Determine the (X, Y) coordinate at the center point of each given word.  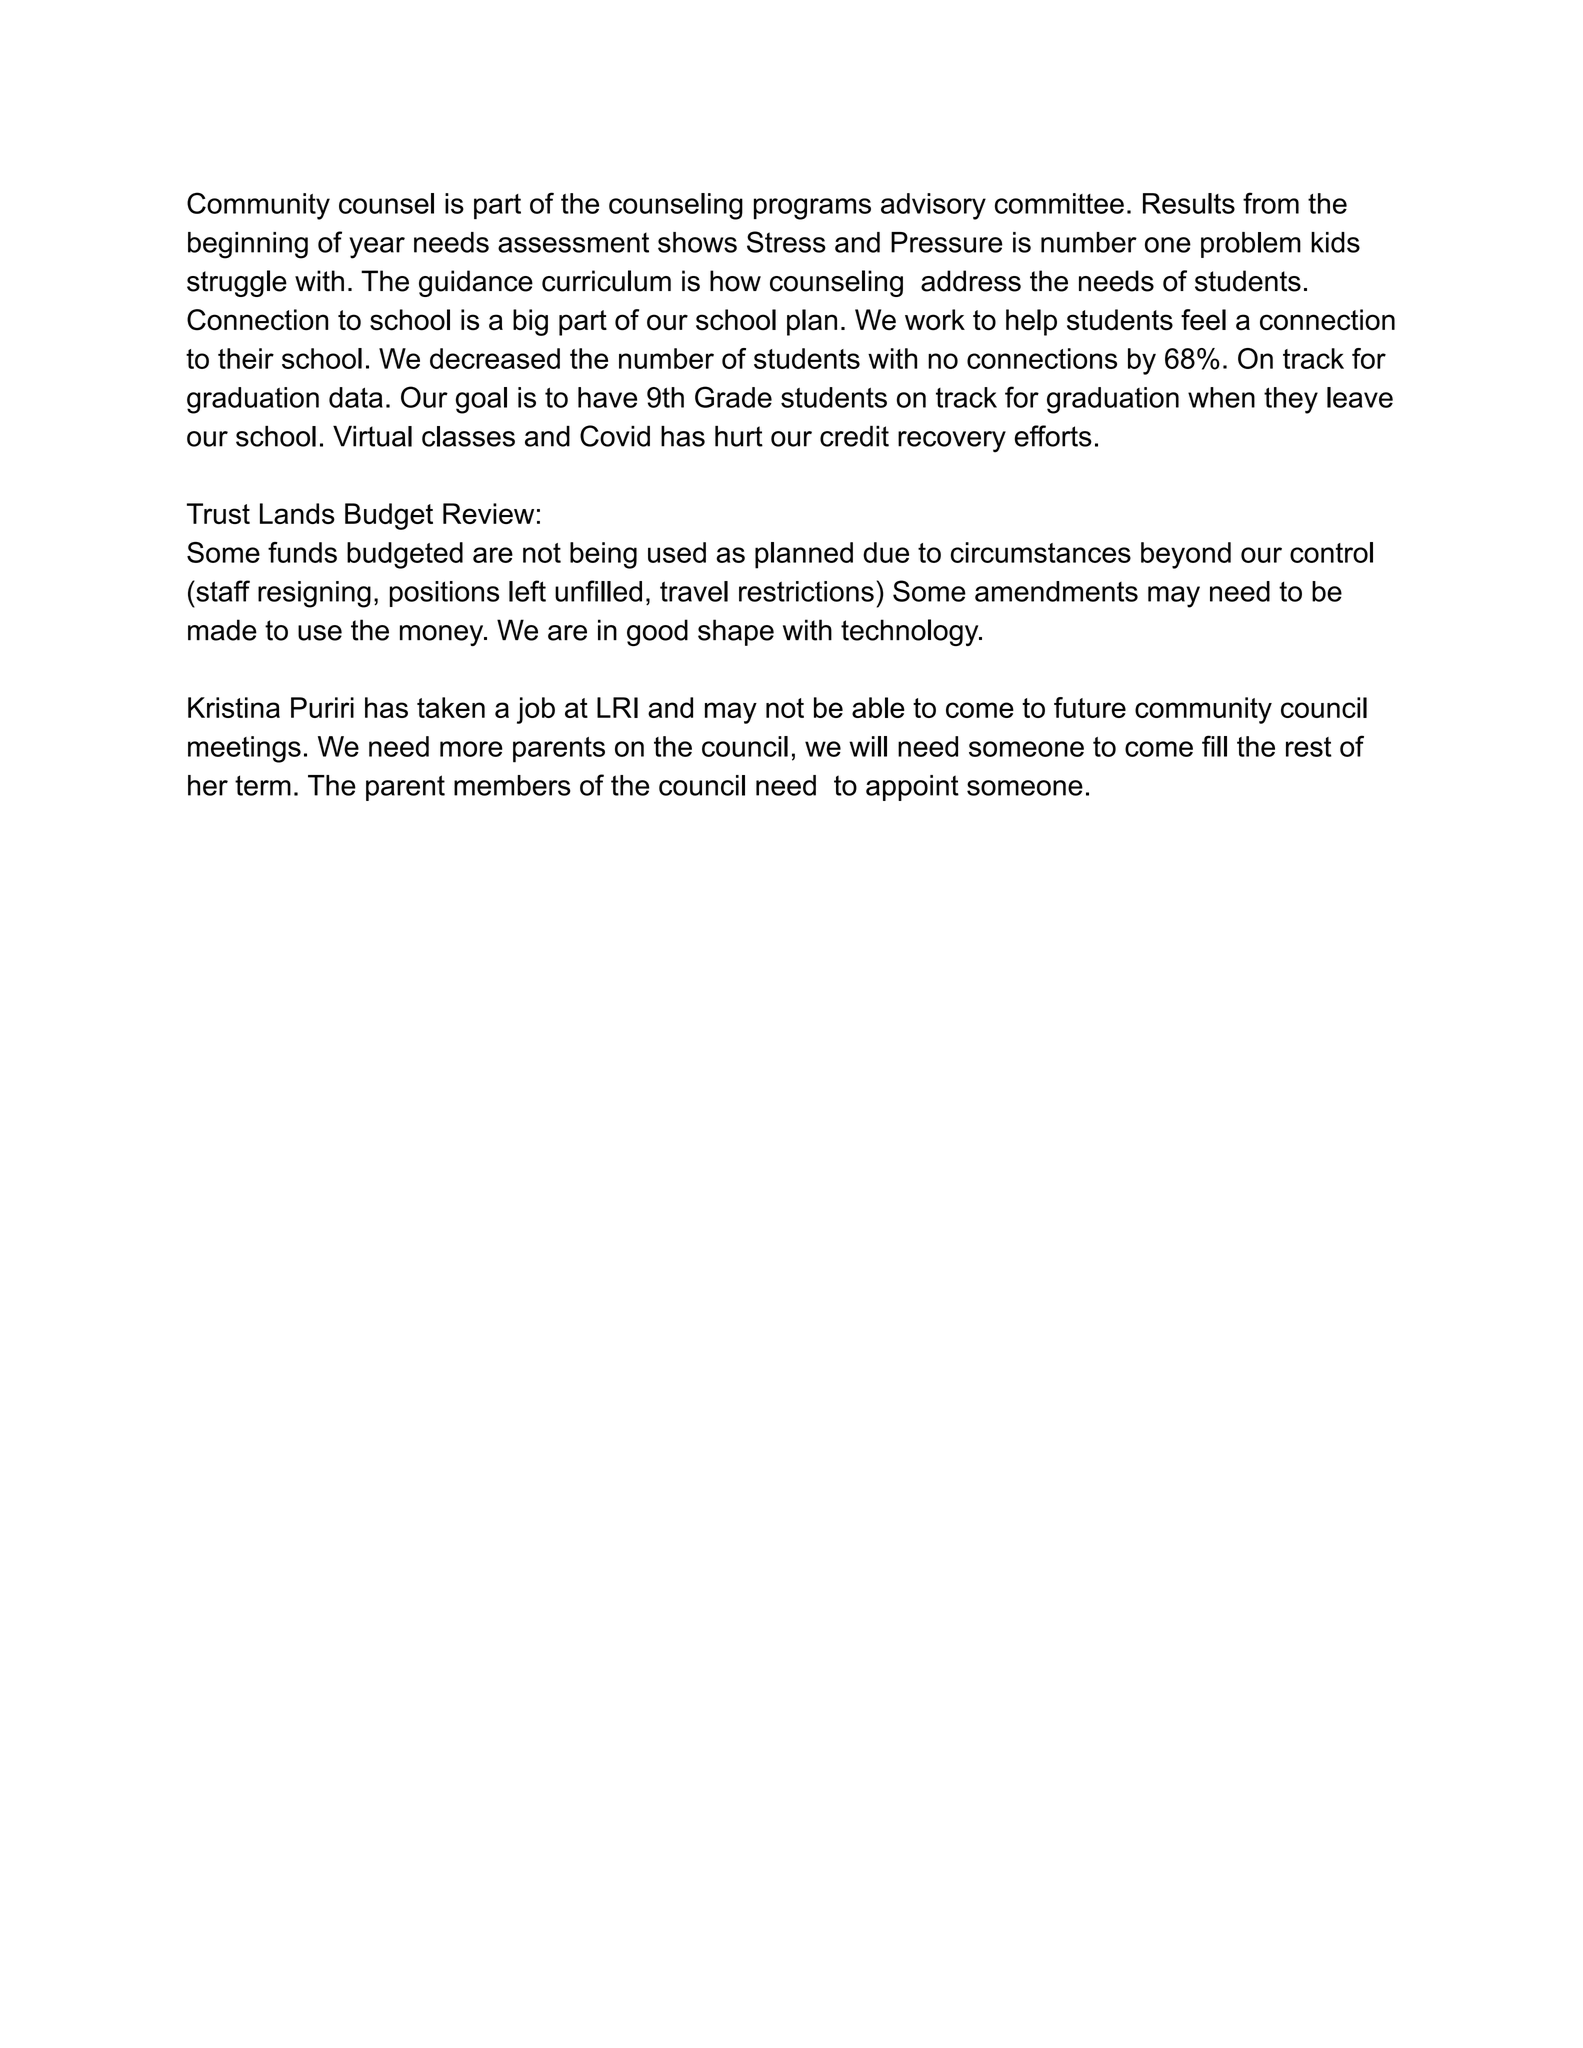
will (868, 746)
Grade (733, 397)
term (263, 785)
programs (812, 209)
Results (1189, 203)
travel (694, 591)
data (356, 397)
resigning (314, 594)
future (1090, 707)
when (1221, 397)
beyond (1186, 555)
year (377, 248)
